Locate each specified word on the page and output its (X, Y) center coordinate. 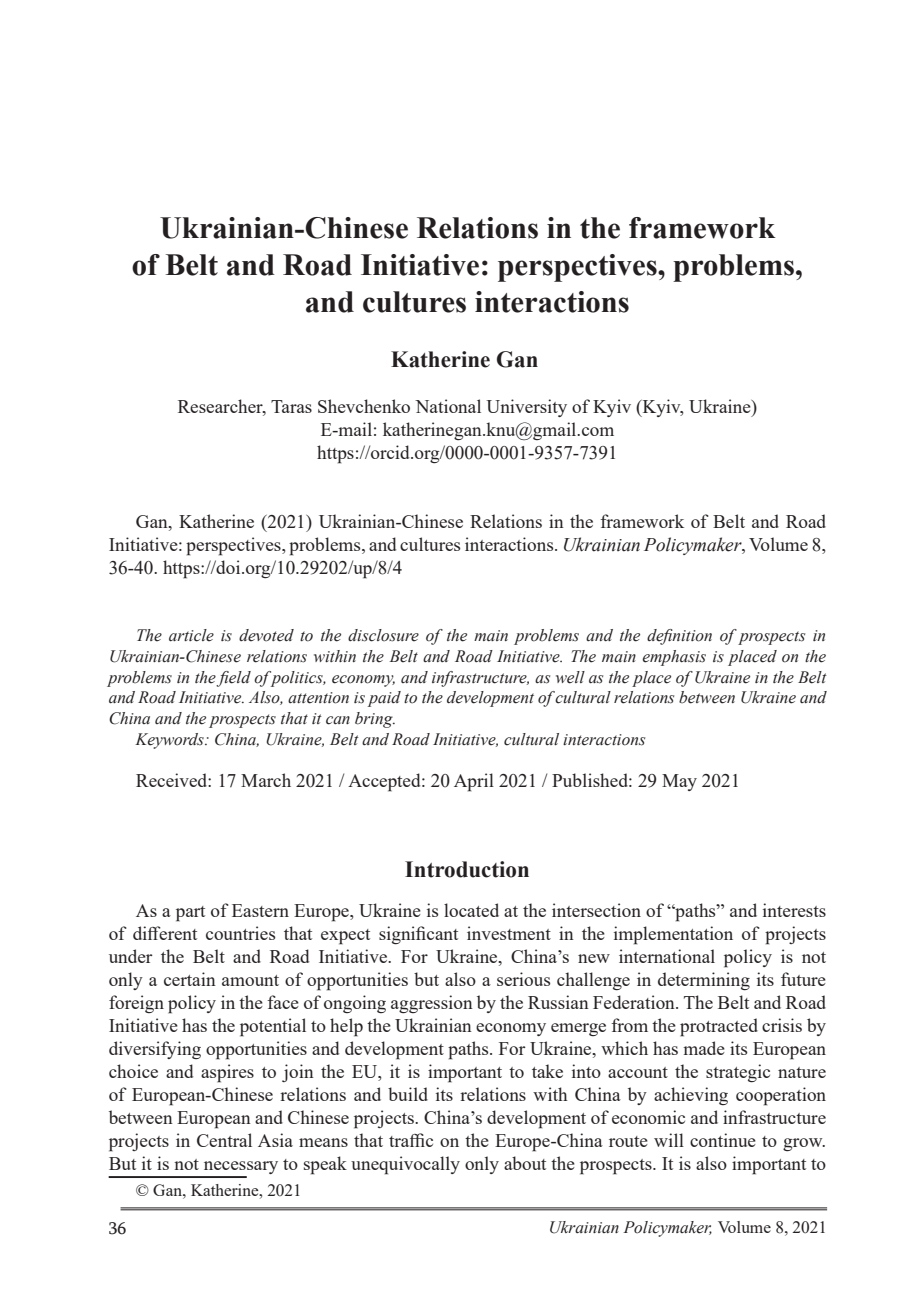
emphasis (674, 658)
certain (190, 979)
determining (704, 981)
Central (224, 1140)
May (679, 782)
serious (523, 979)
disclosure (383, 635)
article (191, 635)
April (474, 782)
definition (679, 637)
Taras (291, 406)
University (526, 408)
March (266, 780)
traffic (411, 1140)
